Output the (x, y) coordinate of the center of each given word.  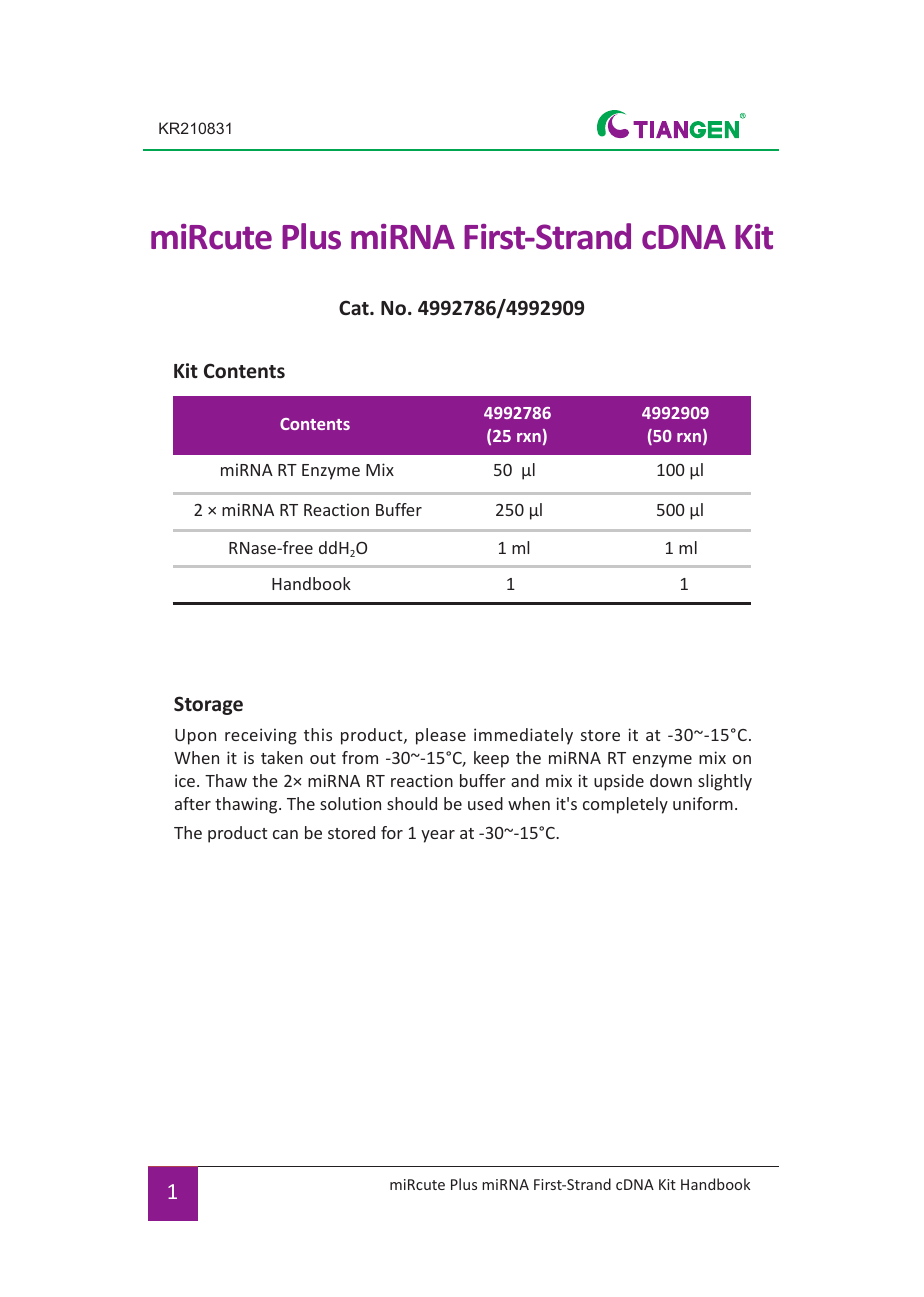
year (438, 836)
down (671, 780)
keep (491, 759)
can (285, 834)
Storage (208, 705)
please (441, 736)
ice (185, 780)
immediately (523, 736)
